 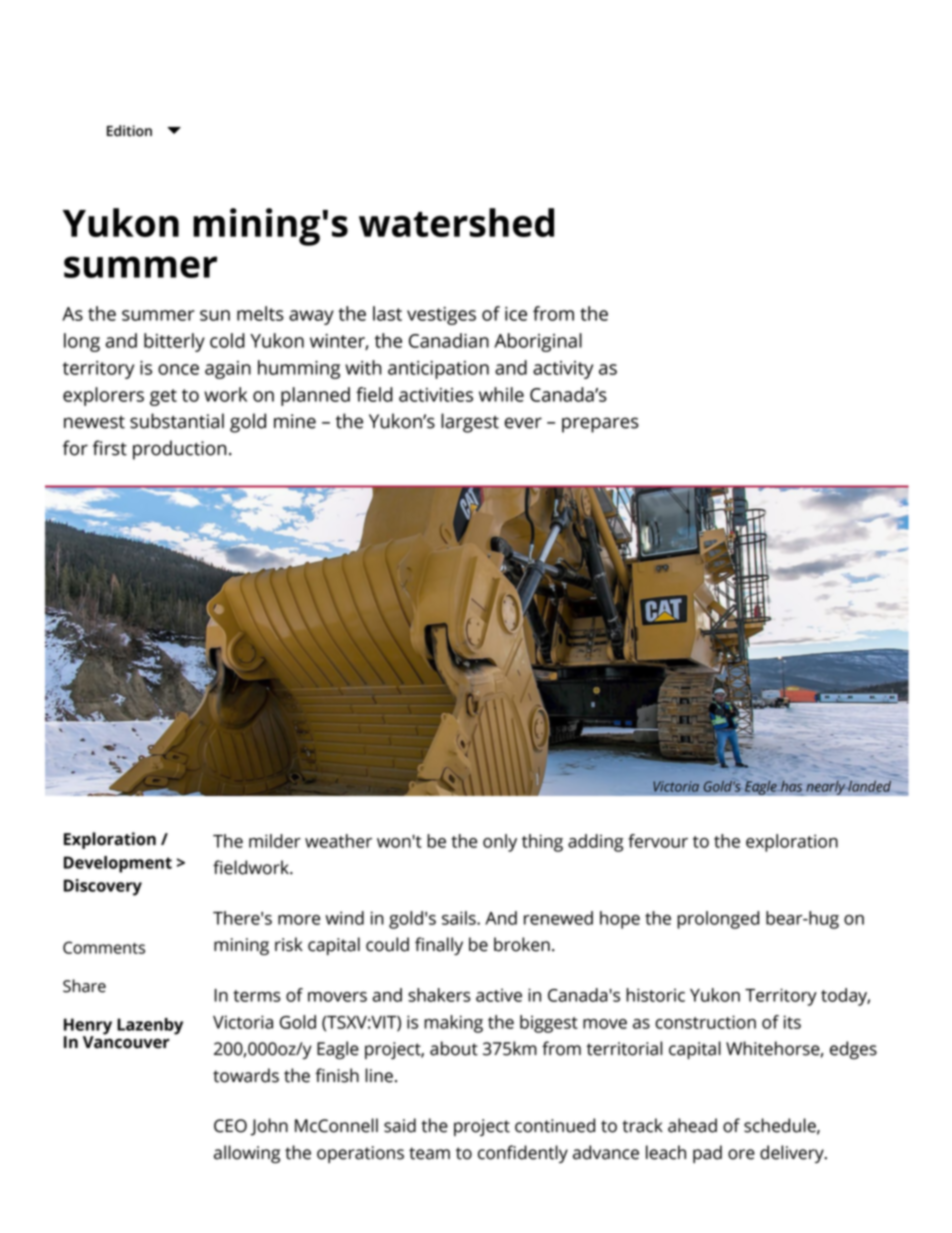 What do you see at coordinates (230, 1126) in the screenshot?
I see `CEO` at bounding box center [230, 1126].
